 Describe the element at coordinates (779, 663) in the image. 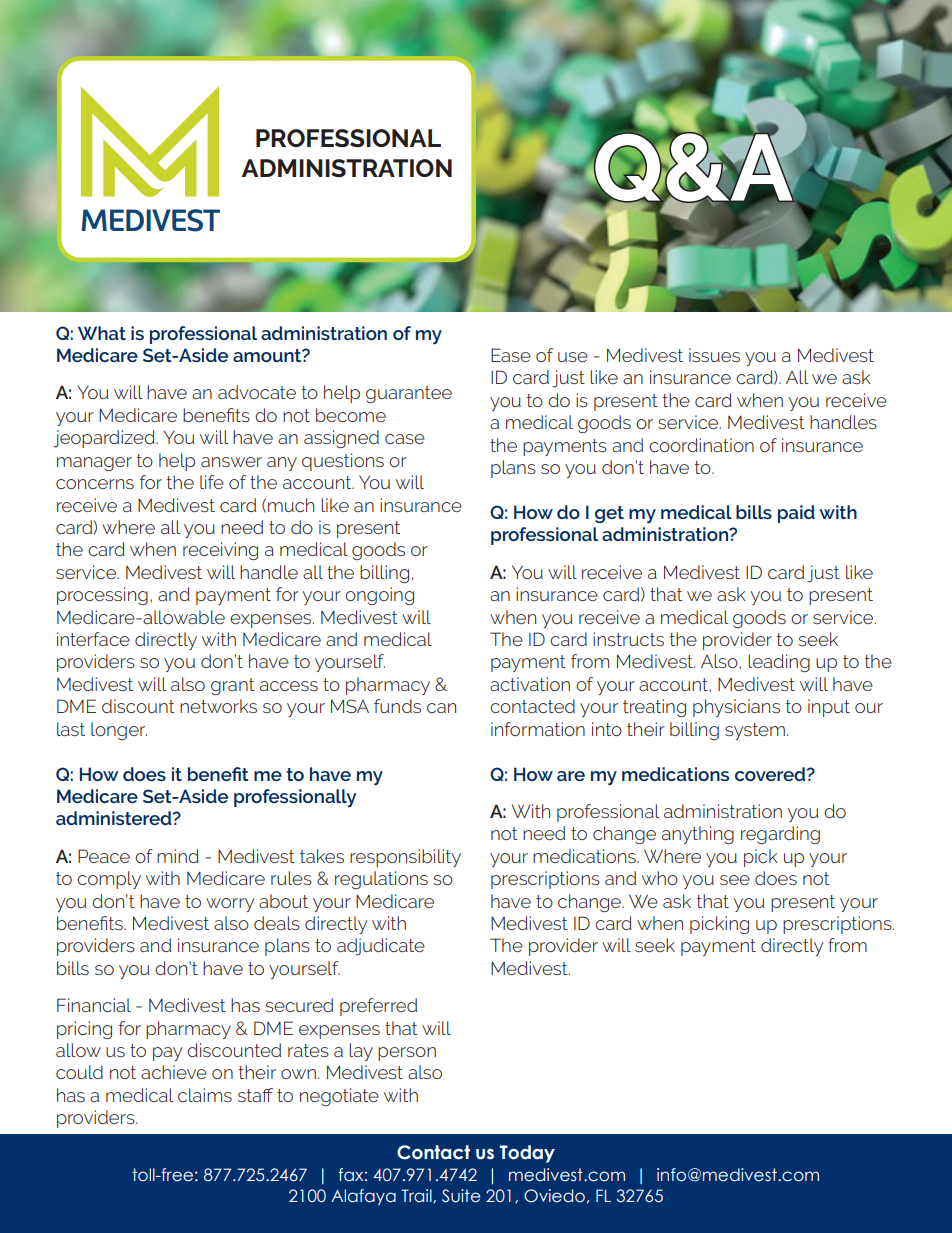

I see `leading` at that location.
